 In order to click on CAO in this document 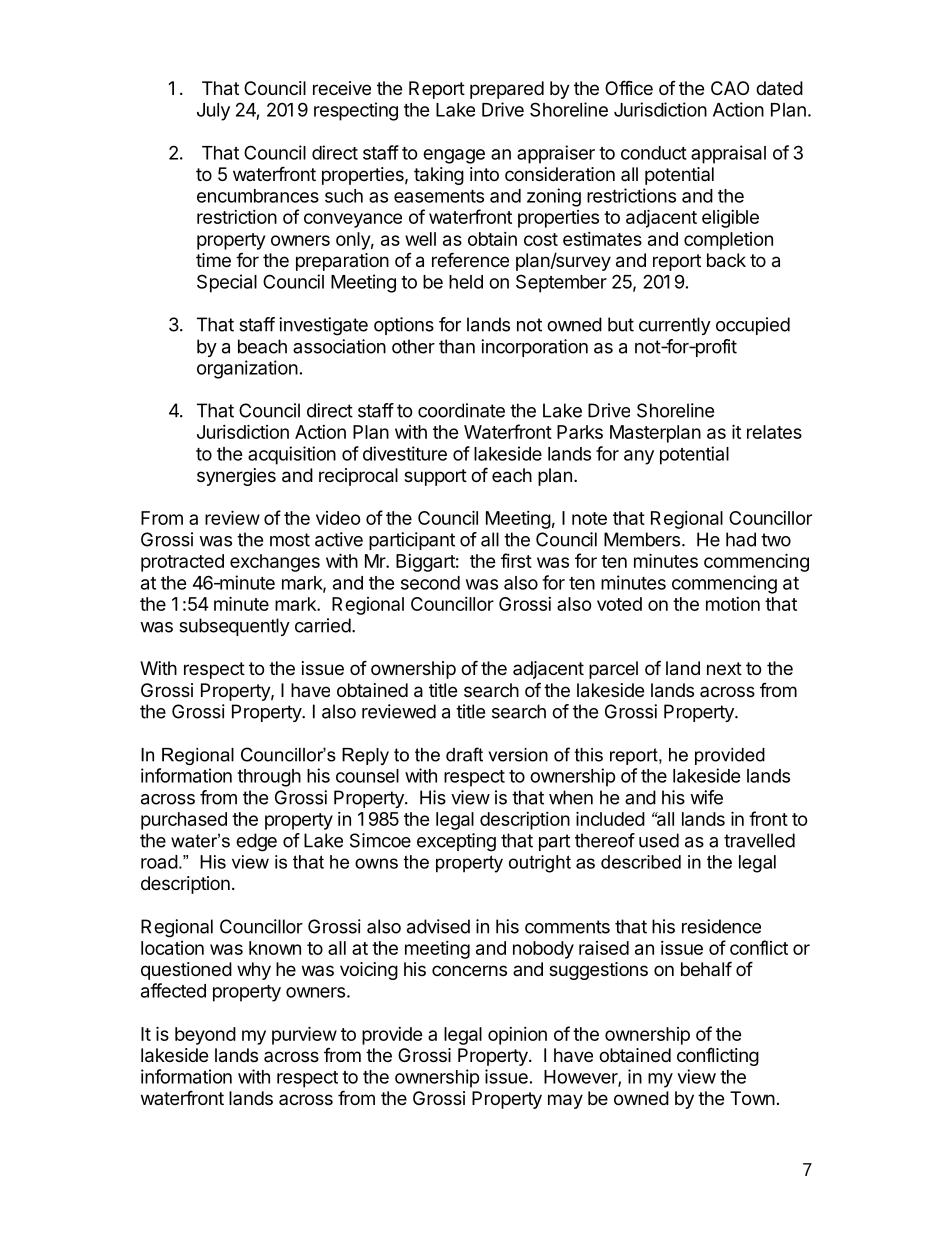, I will do `click(730, 88)`.
